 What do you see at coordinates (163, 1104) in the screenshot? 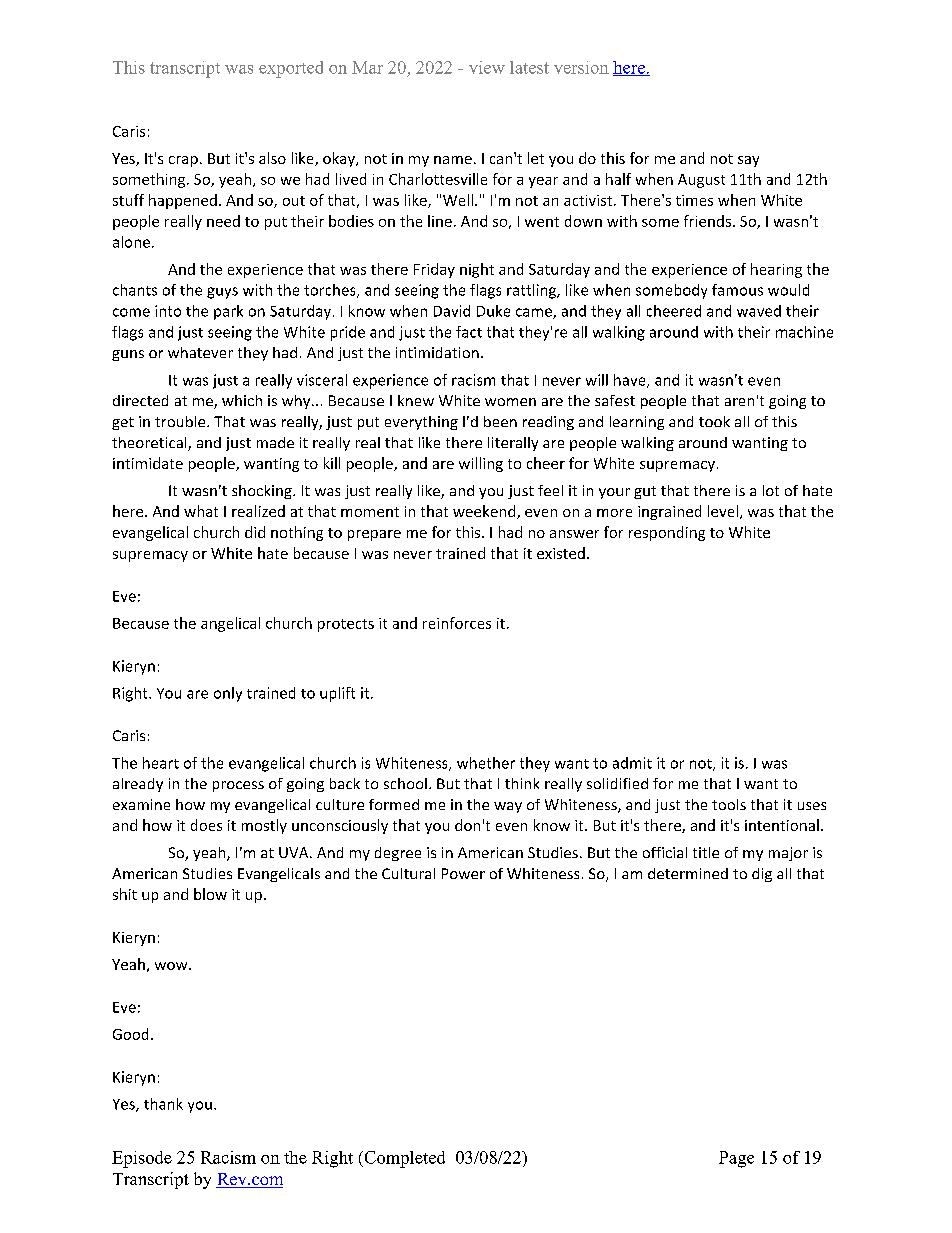
I see `thank` at bounding box center [163, 1104].
